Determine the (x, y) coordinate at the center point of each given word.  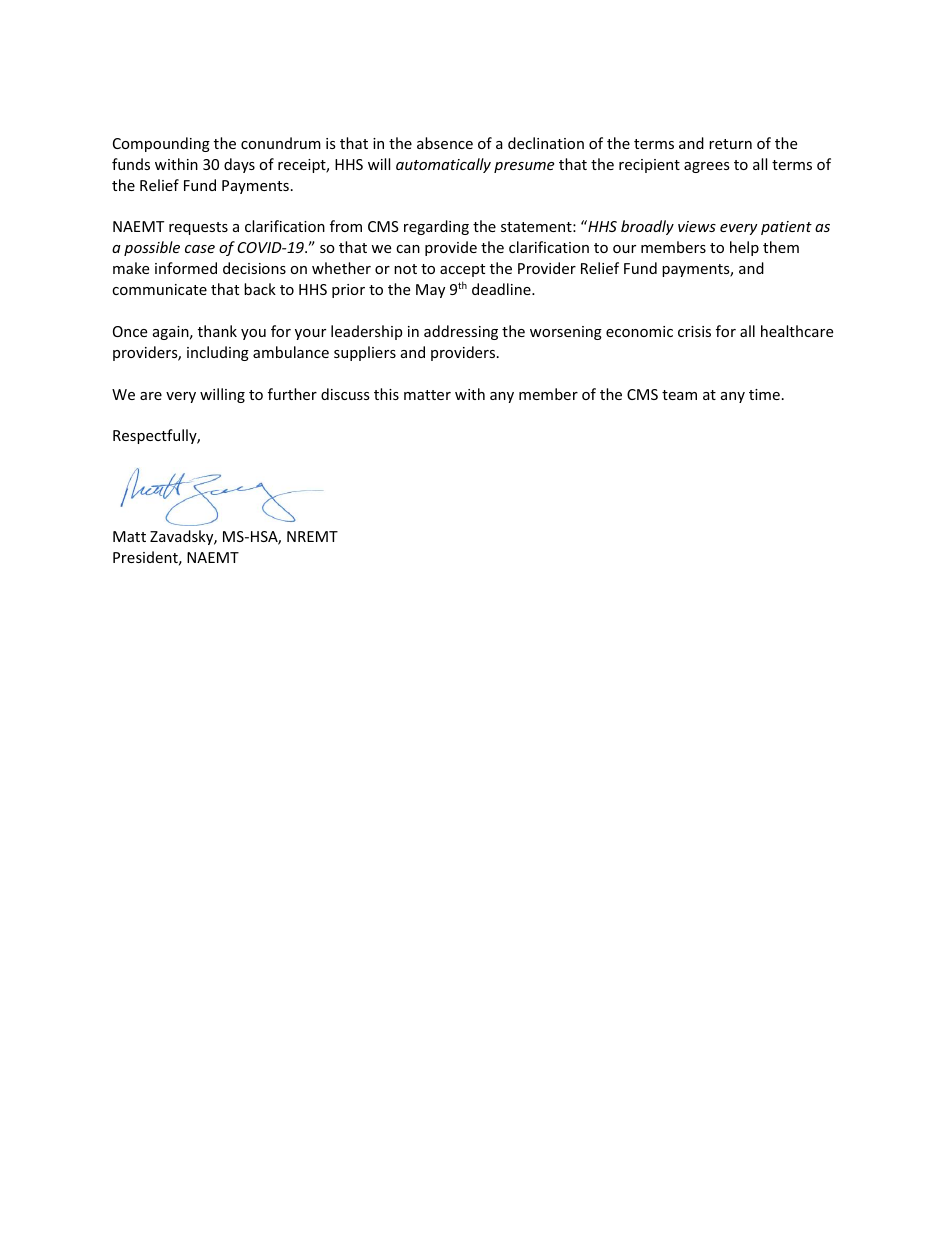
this (386, 394)
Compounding (161, 144)
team (679, 395)
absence (445, 143)
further (292, 394)
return (730, 144)
